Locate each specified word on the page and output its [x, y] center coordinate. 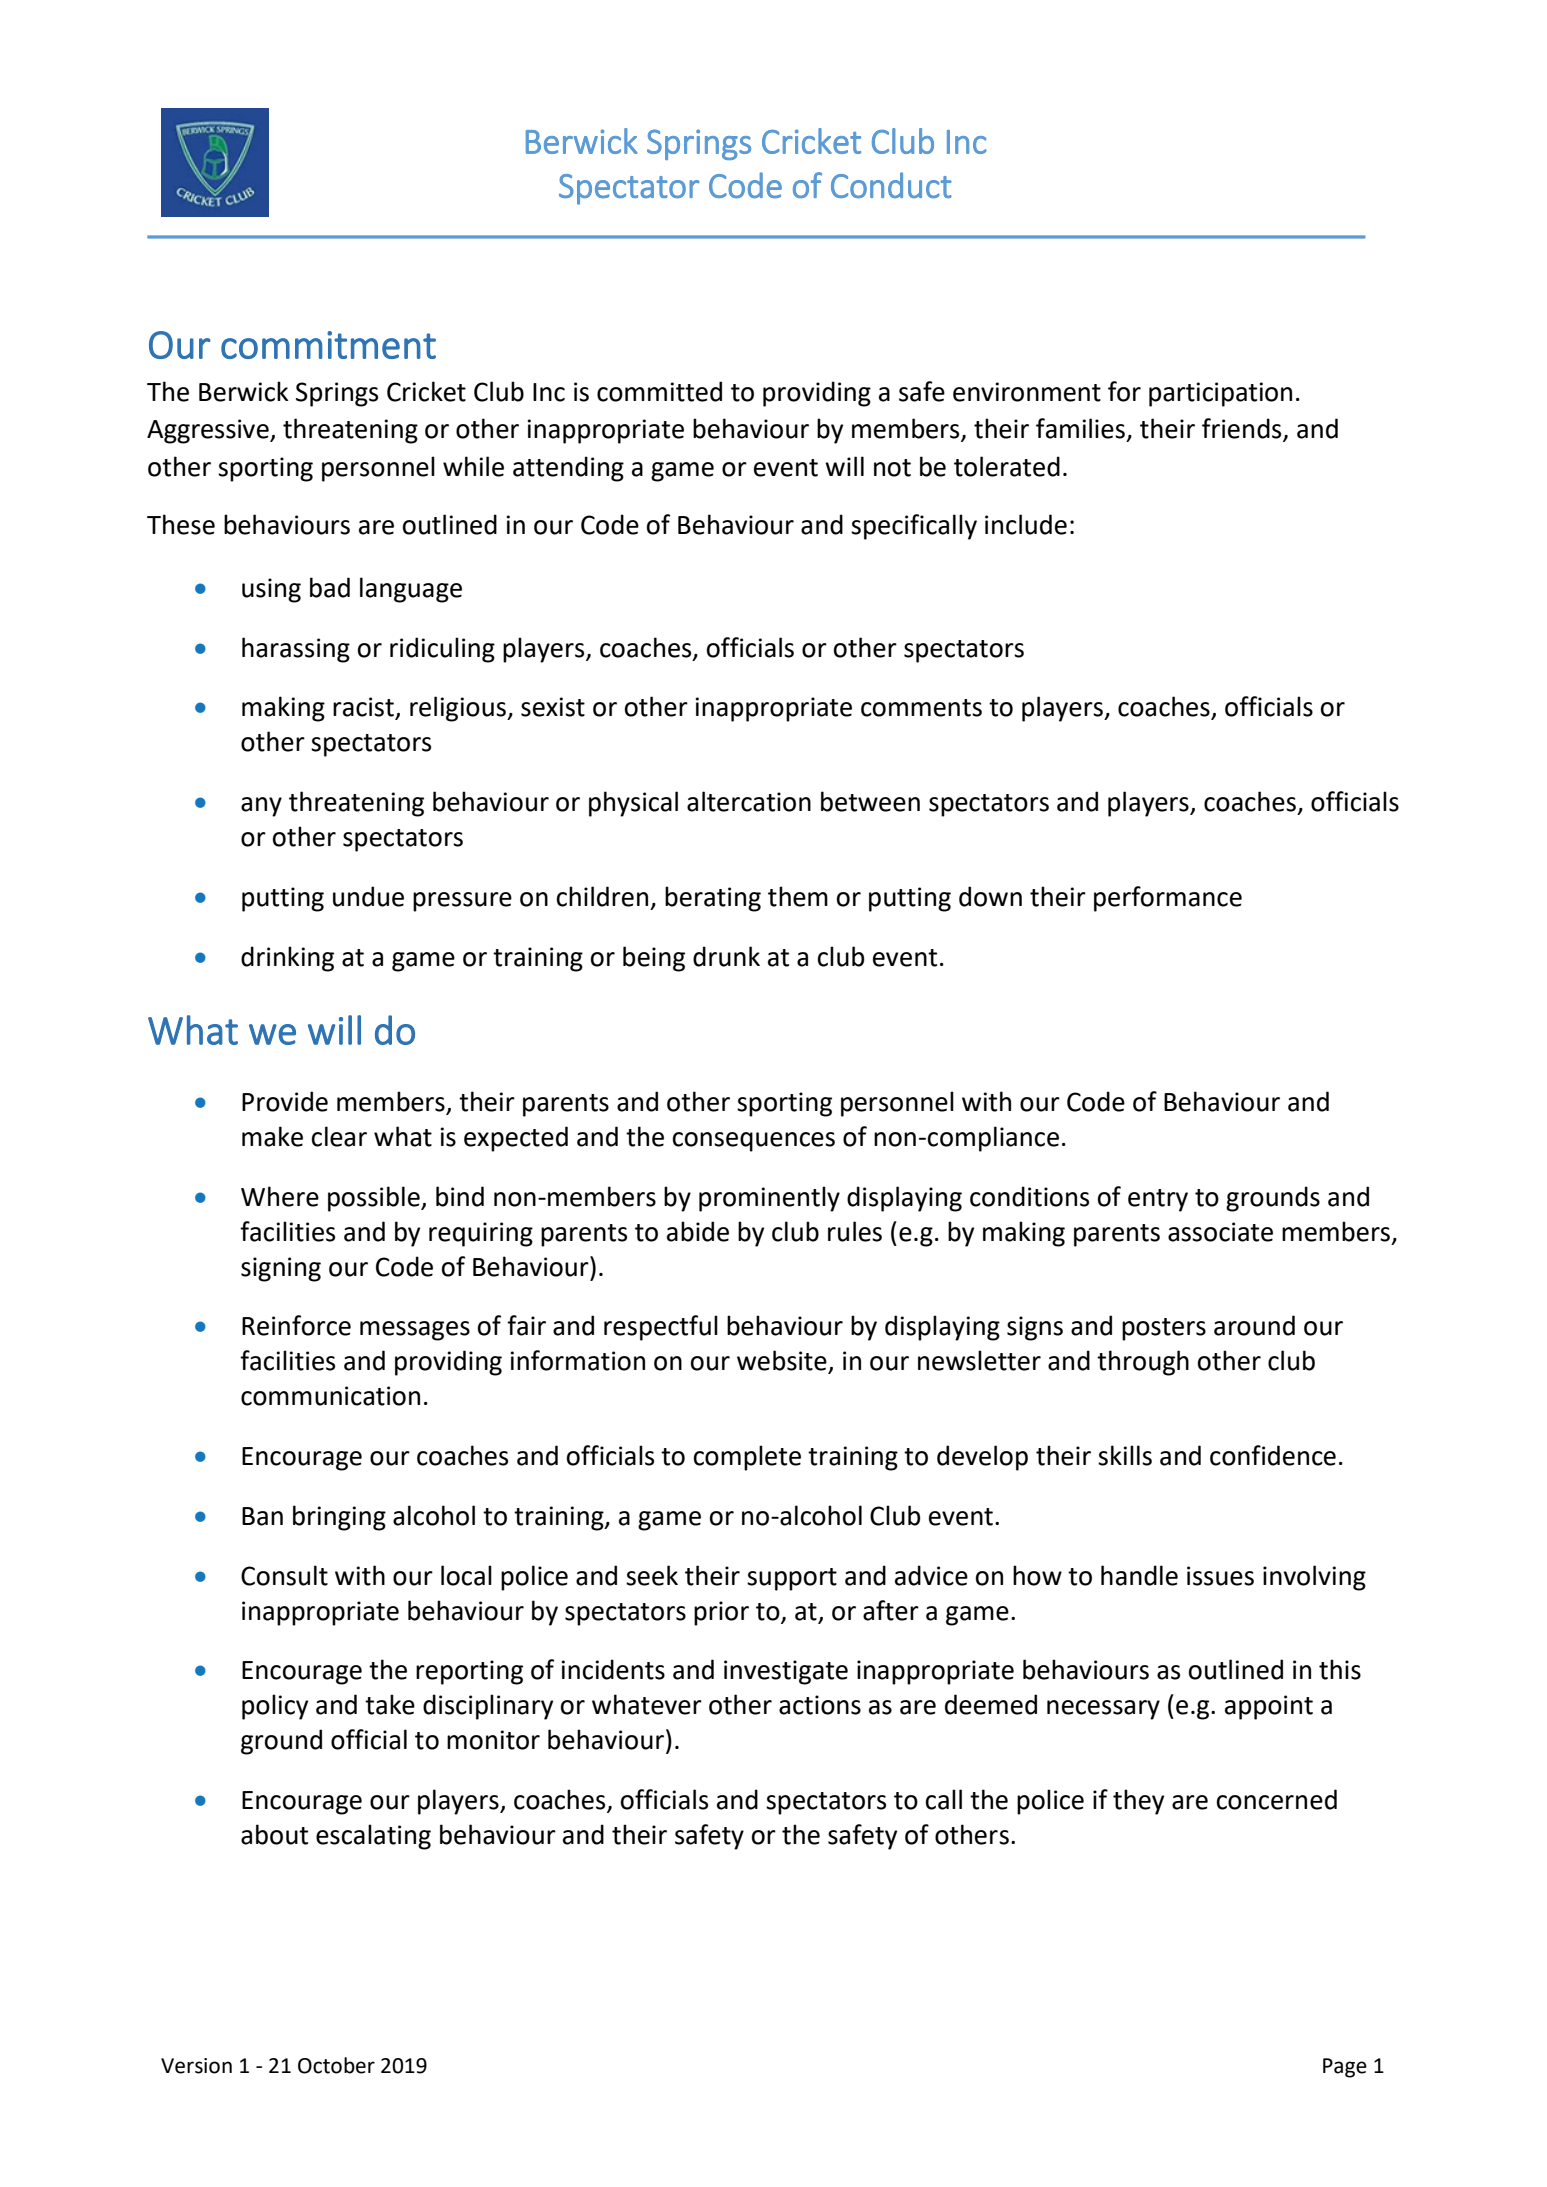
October [336, 2065]
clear [339, 1136]
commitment [328, 345]
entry [1158, 1200]
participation [1220, 394]
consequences [754, 1142]
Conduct [891, 185]
